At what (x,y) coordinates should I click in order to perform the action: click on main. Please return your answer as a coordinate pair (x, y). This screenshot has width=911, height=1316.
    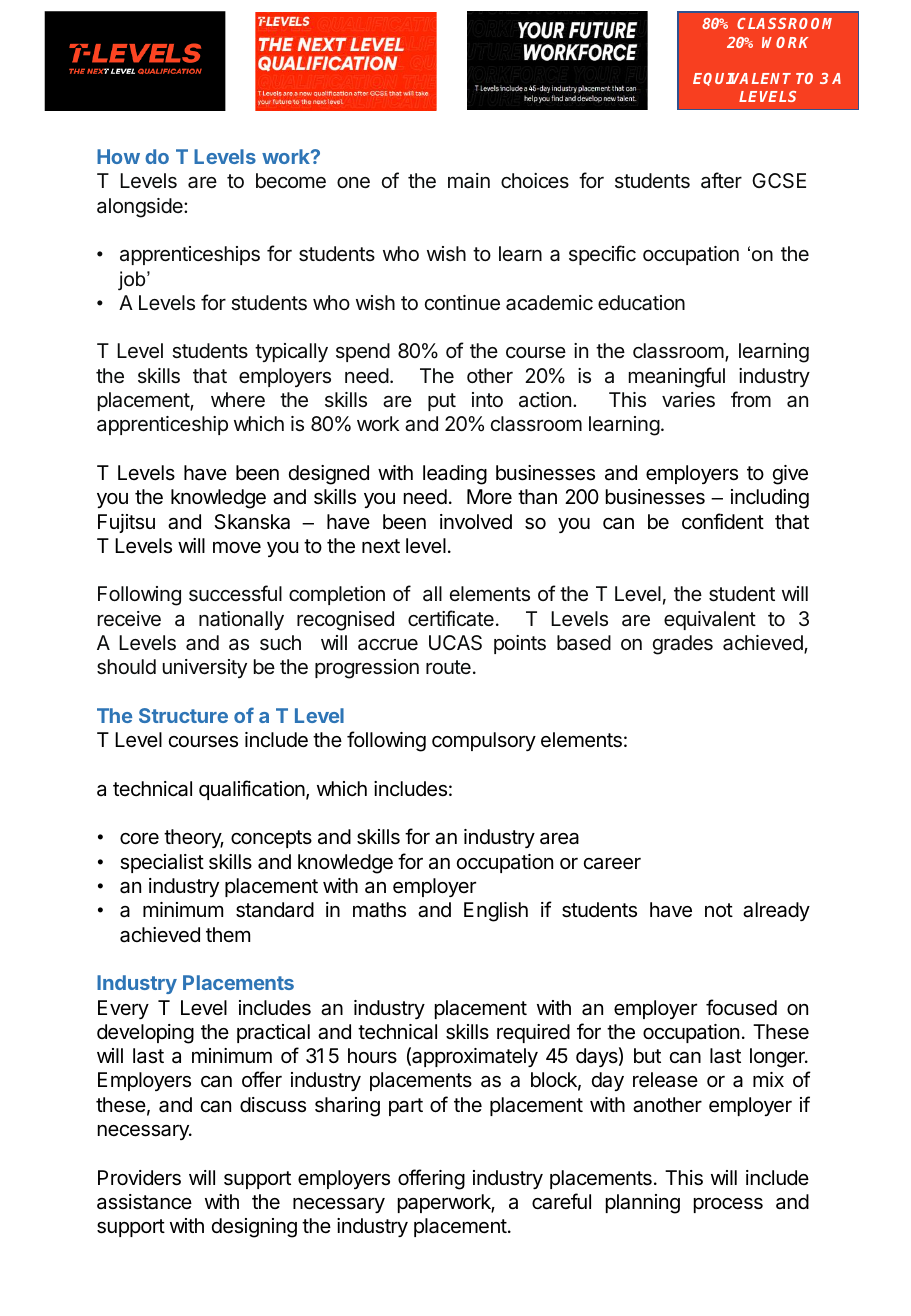
    Looking at the image, I should click on (469, 181).
